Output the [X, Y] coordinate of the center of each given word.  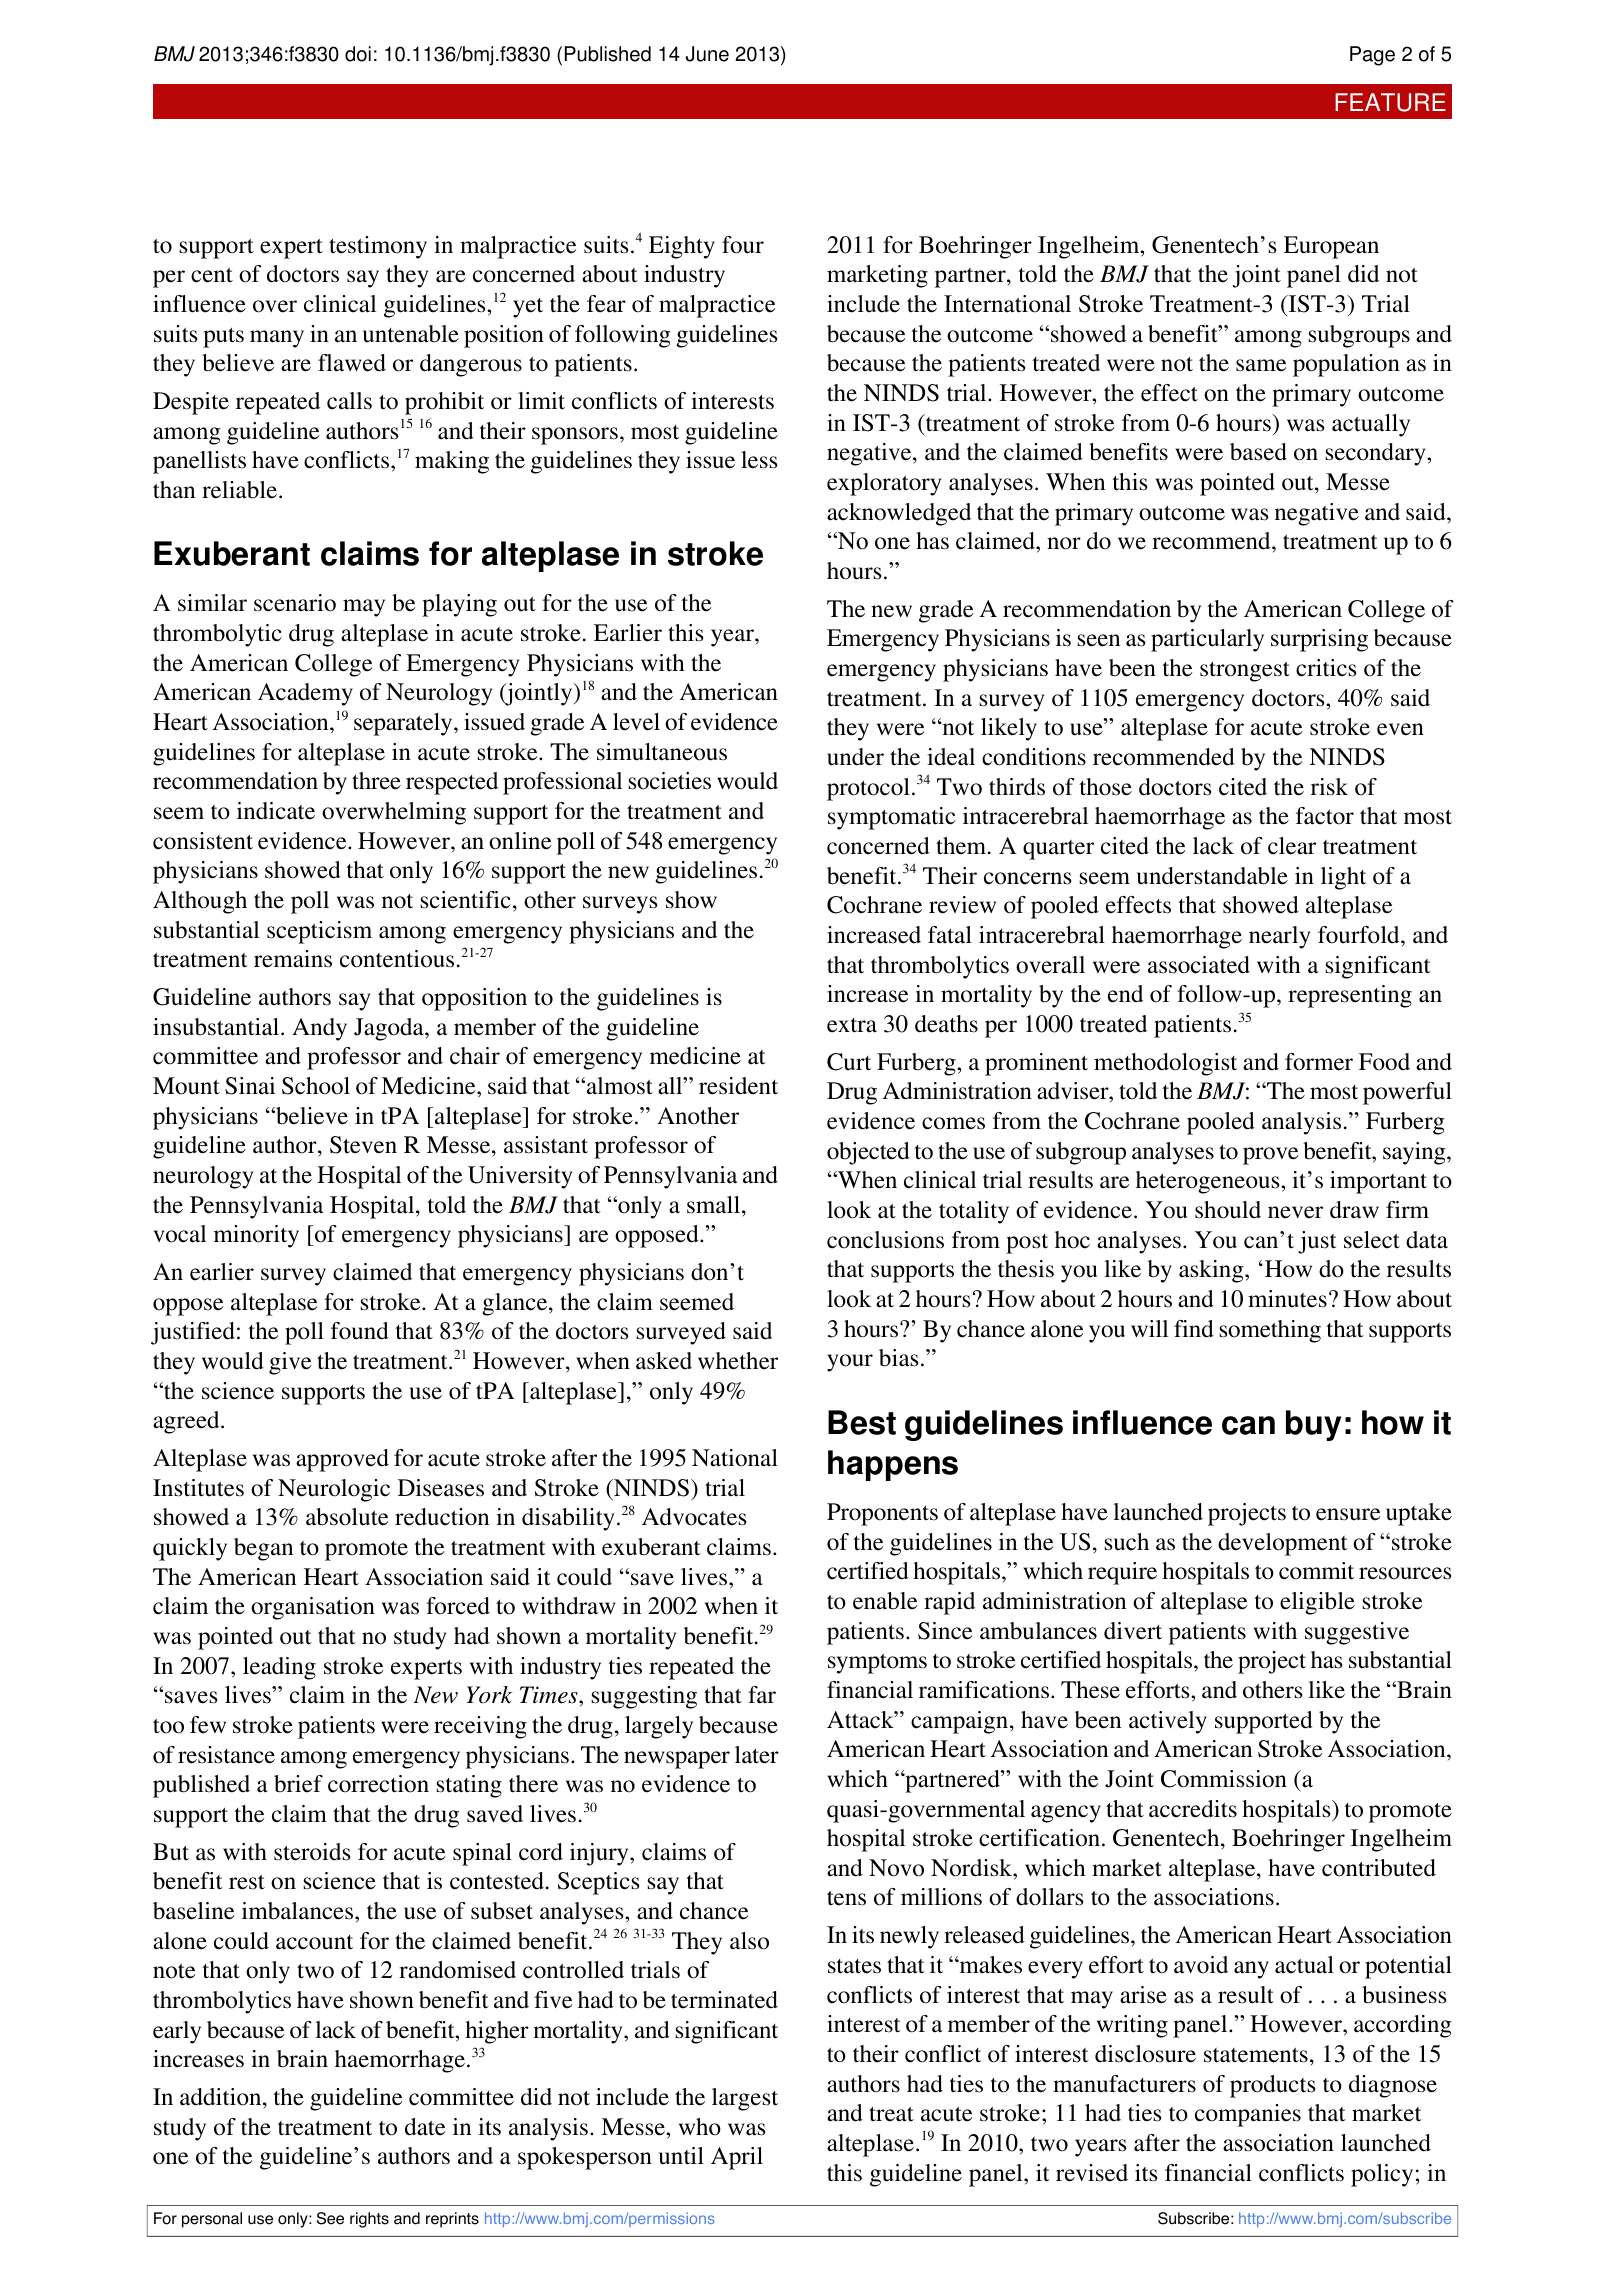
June [707, 54]
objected [868, 1153]
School [316, 1086]
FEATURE [1390, 102]
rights [369, 2220]
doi [358, 54]
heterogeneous [1209, 1182]
